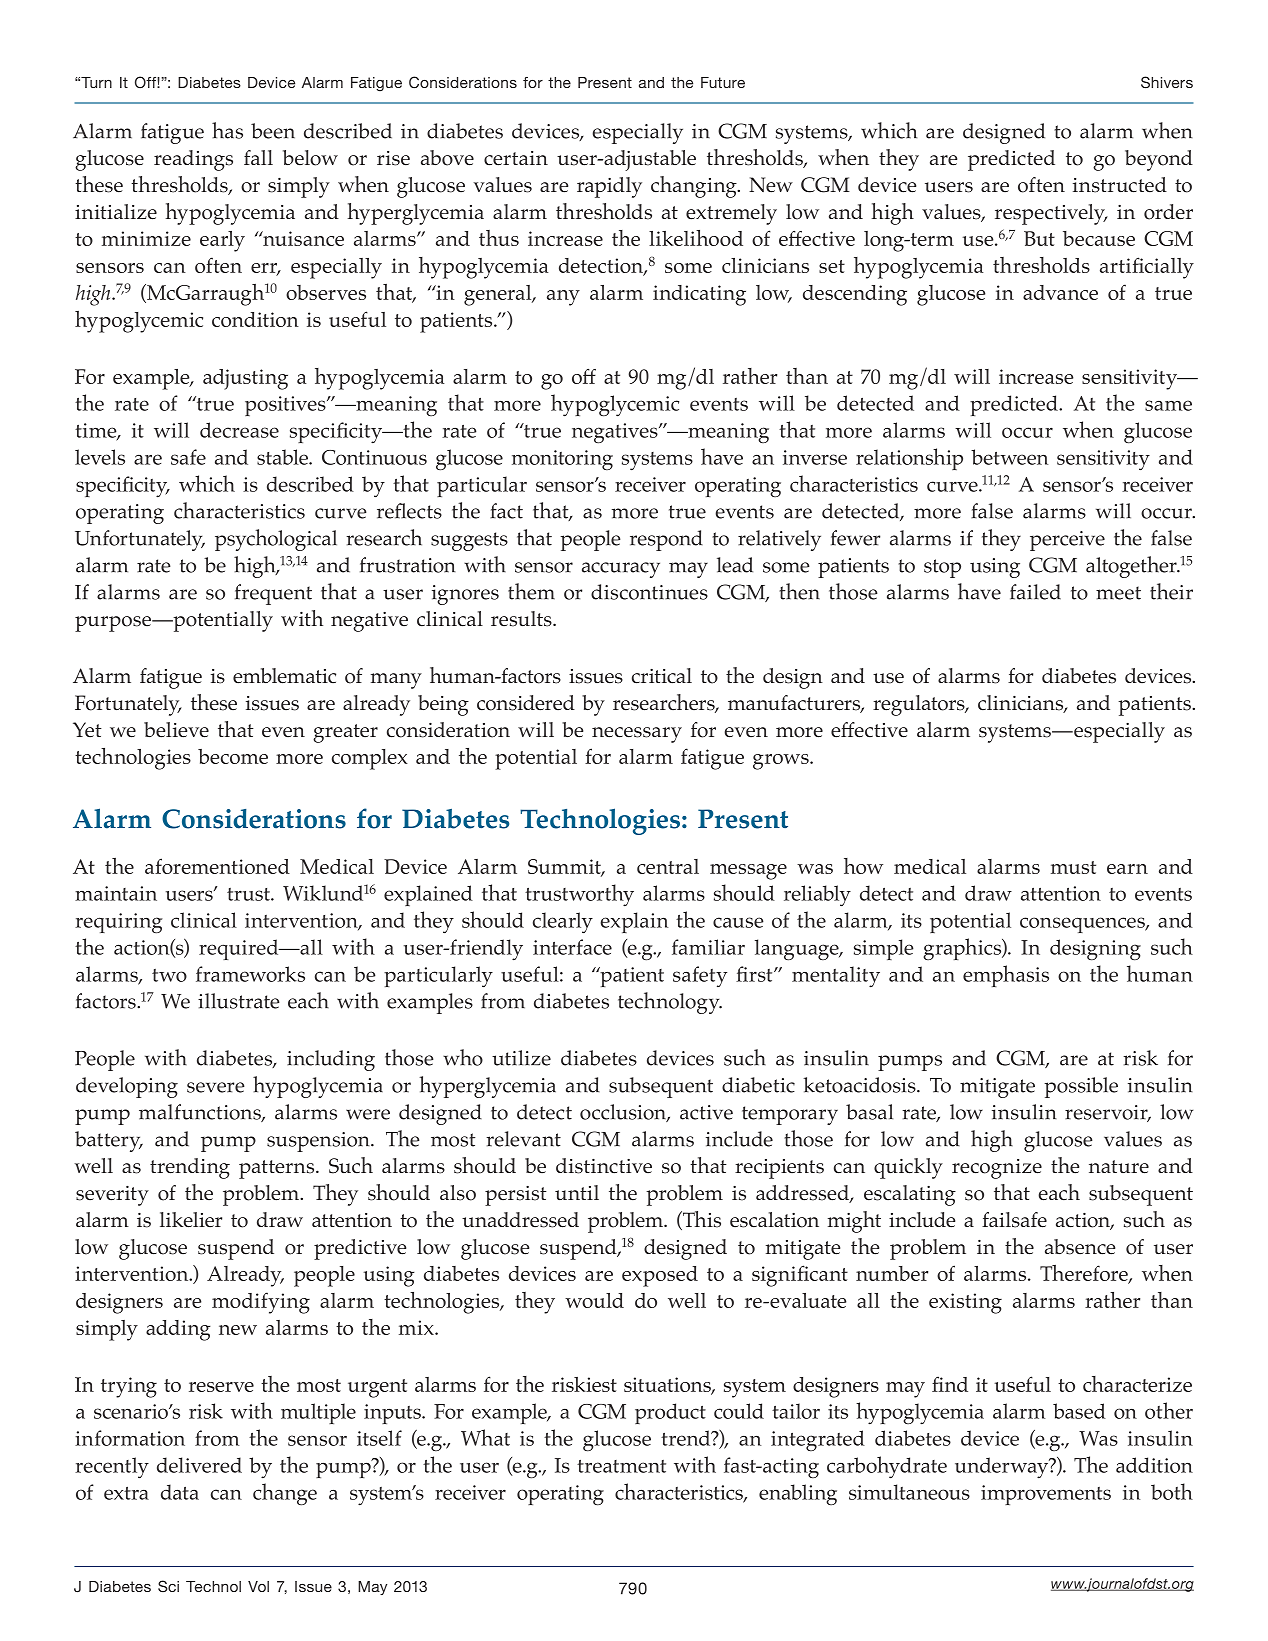 The image size is (1268, 1641). Describe the element at coordinates (258, 1586) in the screenshot. I see `Vol` at that location.
